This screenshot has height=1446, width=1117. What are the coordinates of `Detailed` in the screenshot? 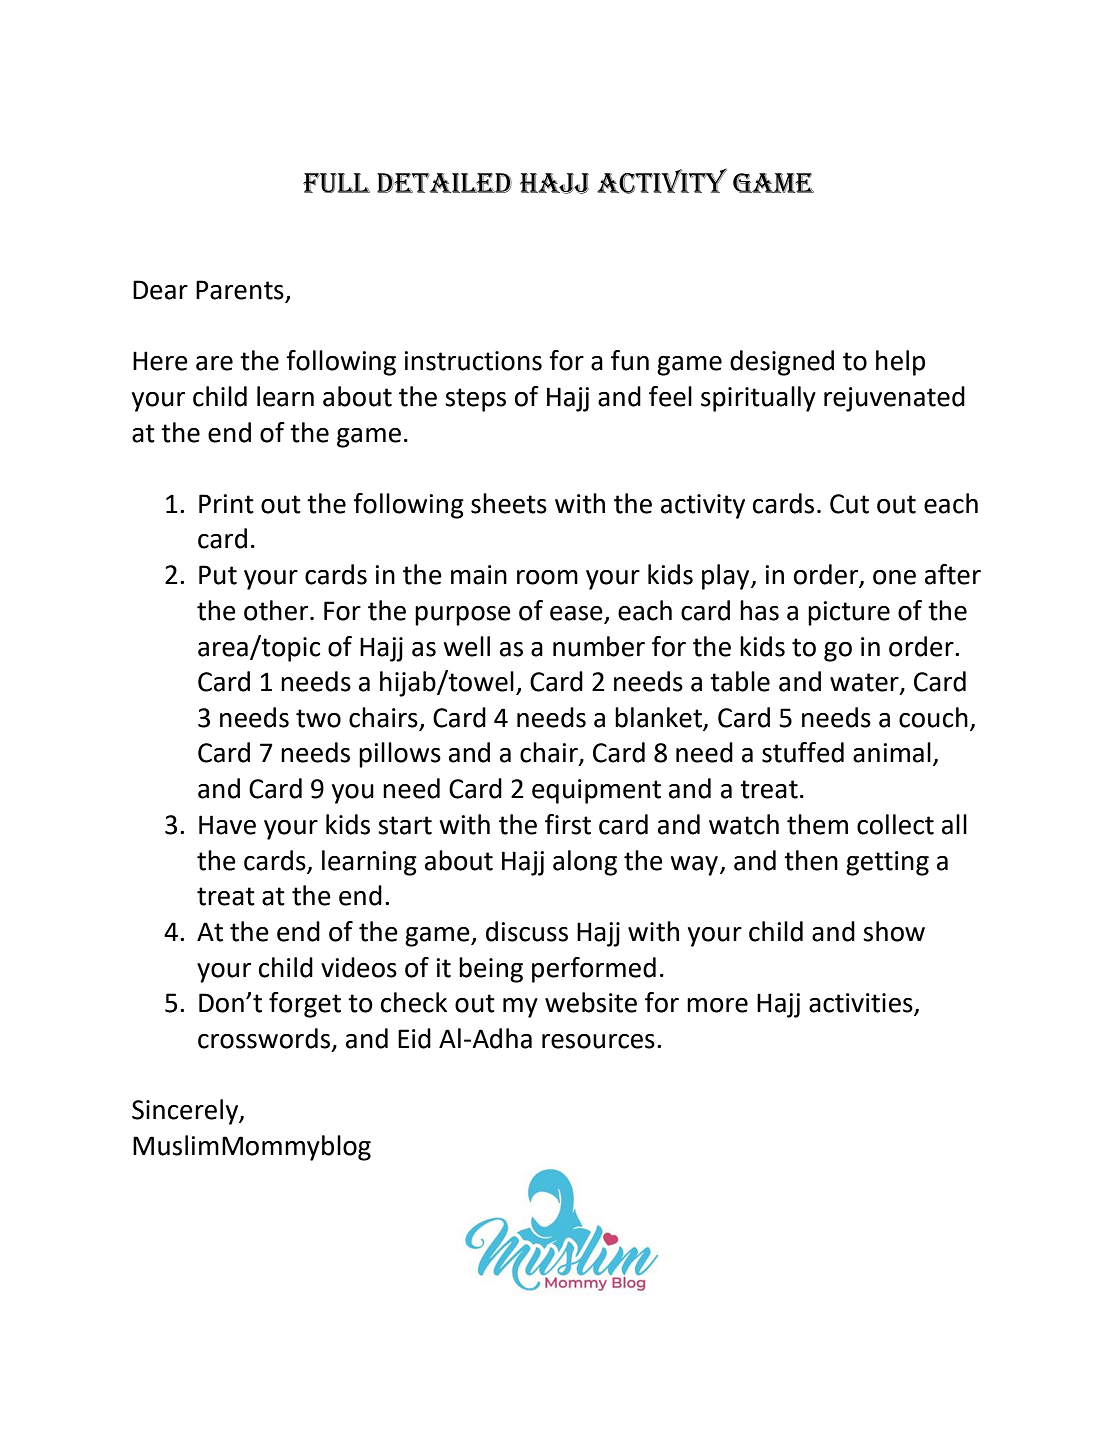 It's located at (444, 183).
